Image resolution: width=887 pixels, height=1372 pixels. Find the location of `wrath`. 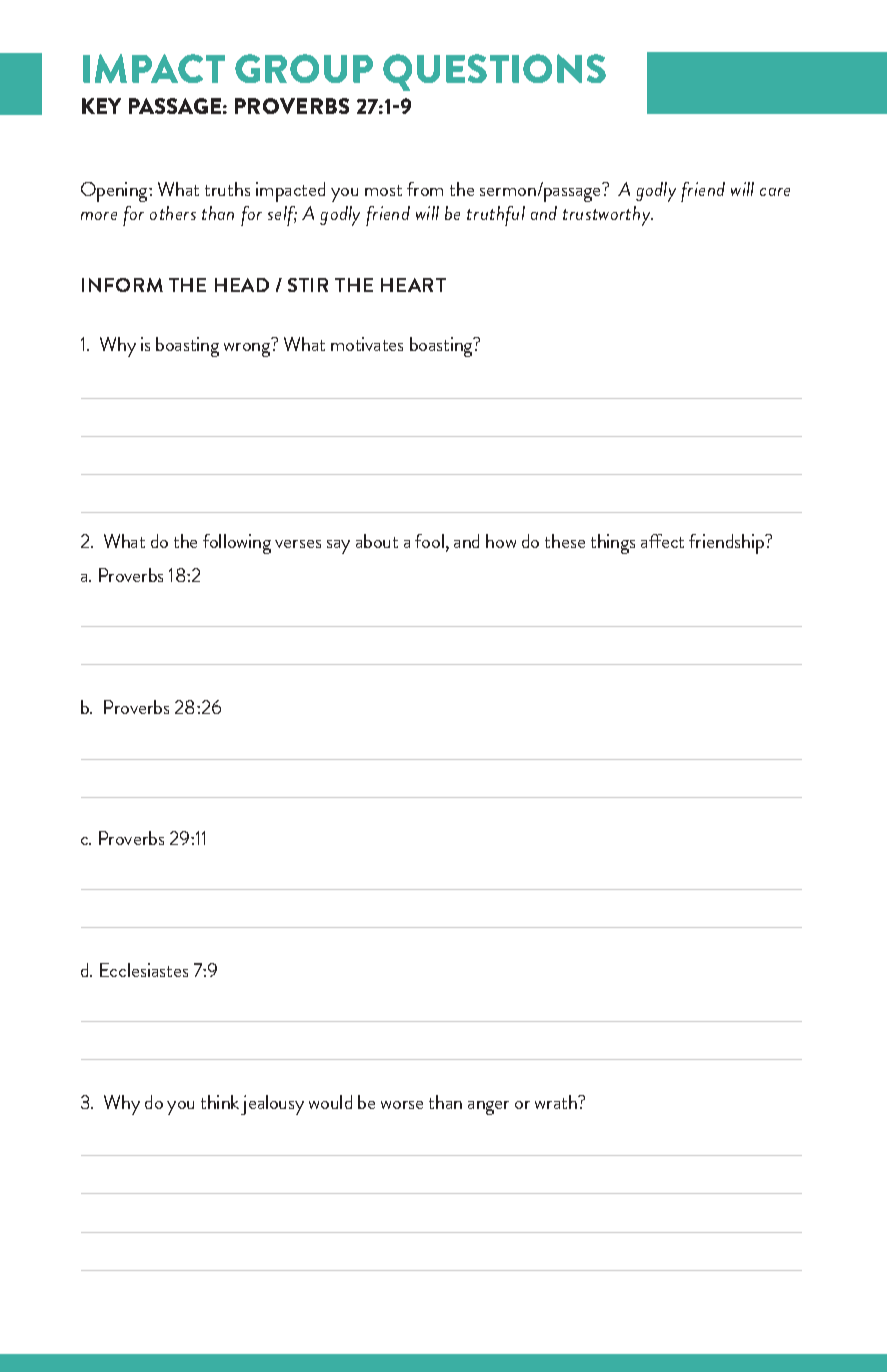

wrath is located at coordinates (557, 1102).
